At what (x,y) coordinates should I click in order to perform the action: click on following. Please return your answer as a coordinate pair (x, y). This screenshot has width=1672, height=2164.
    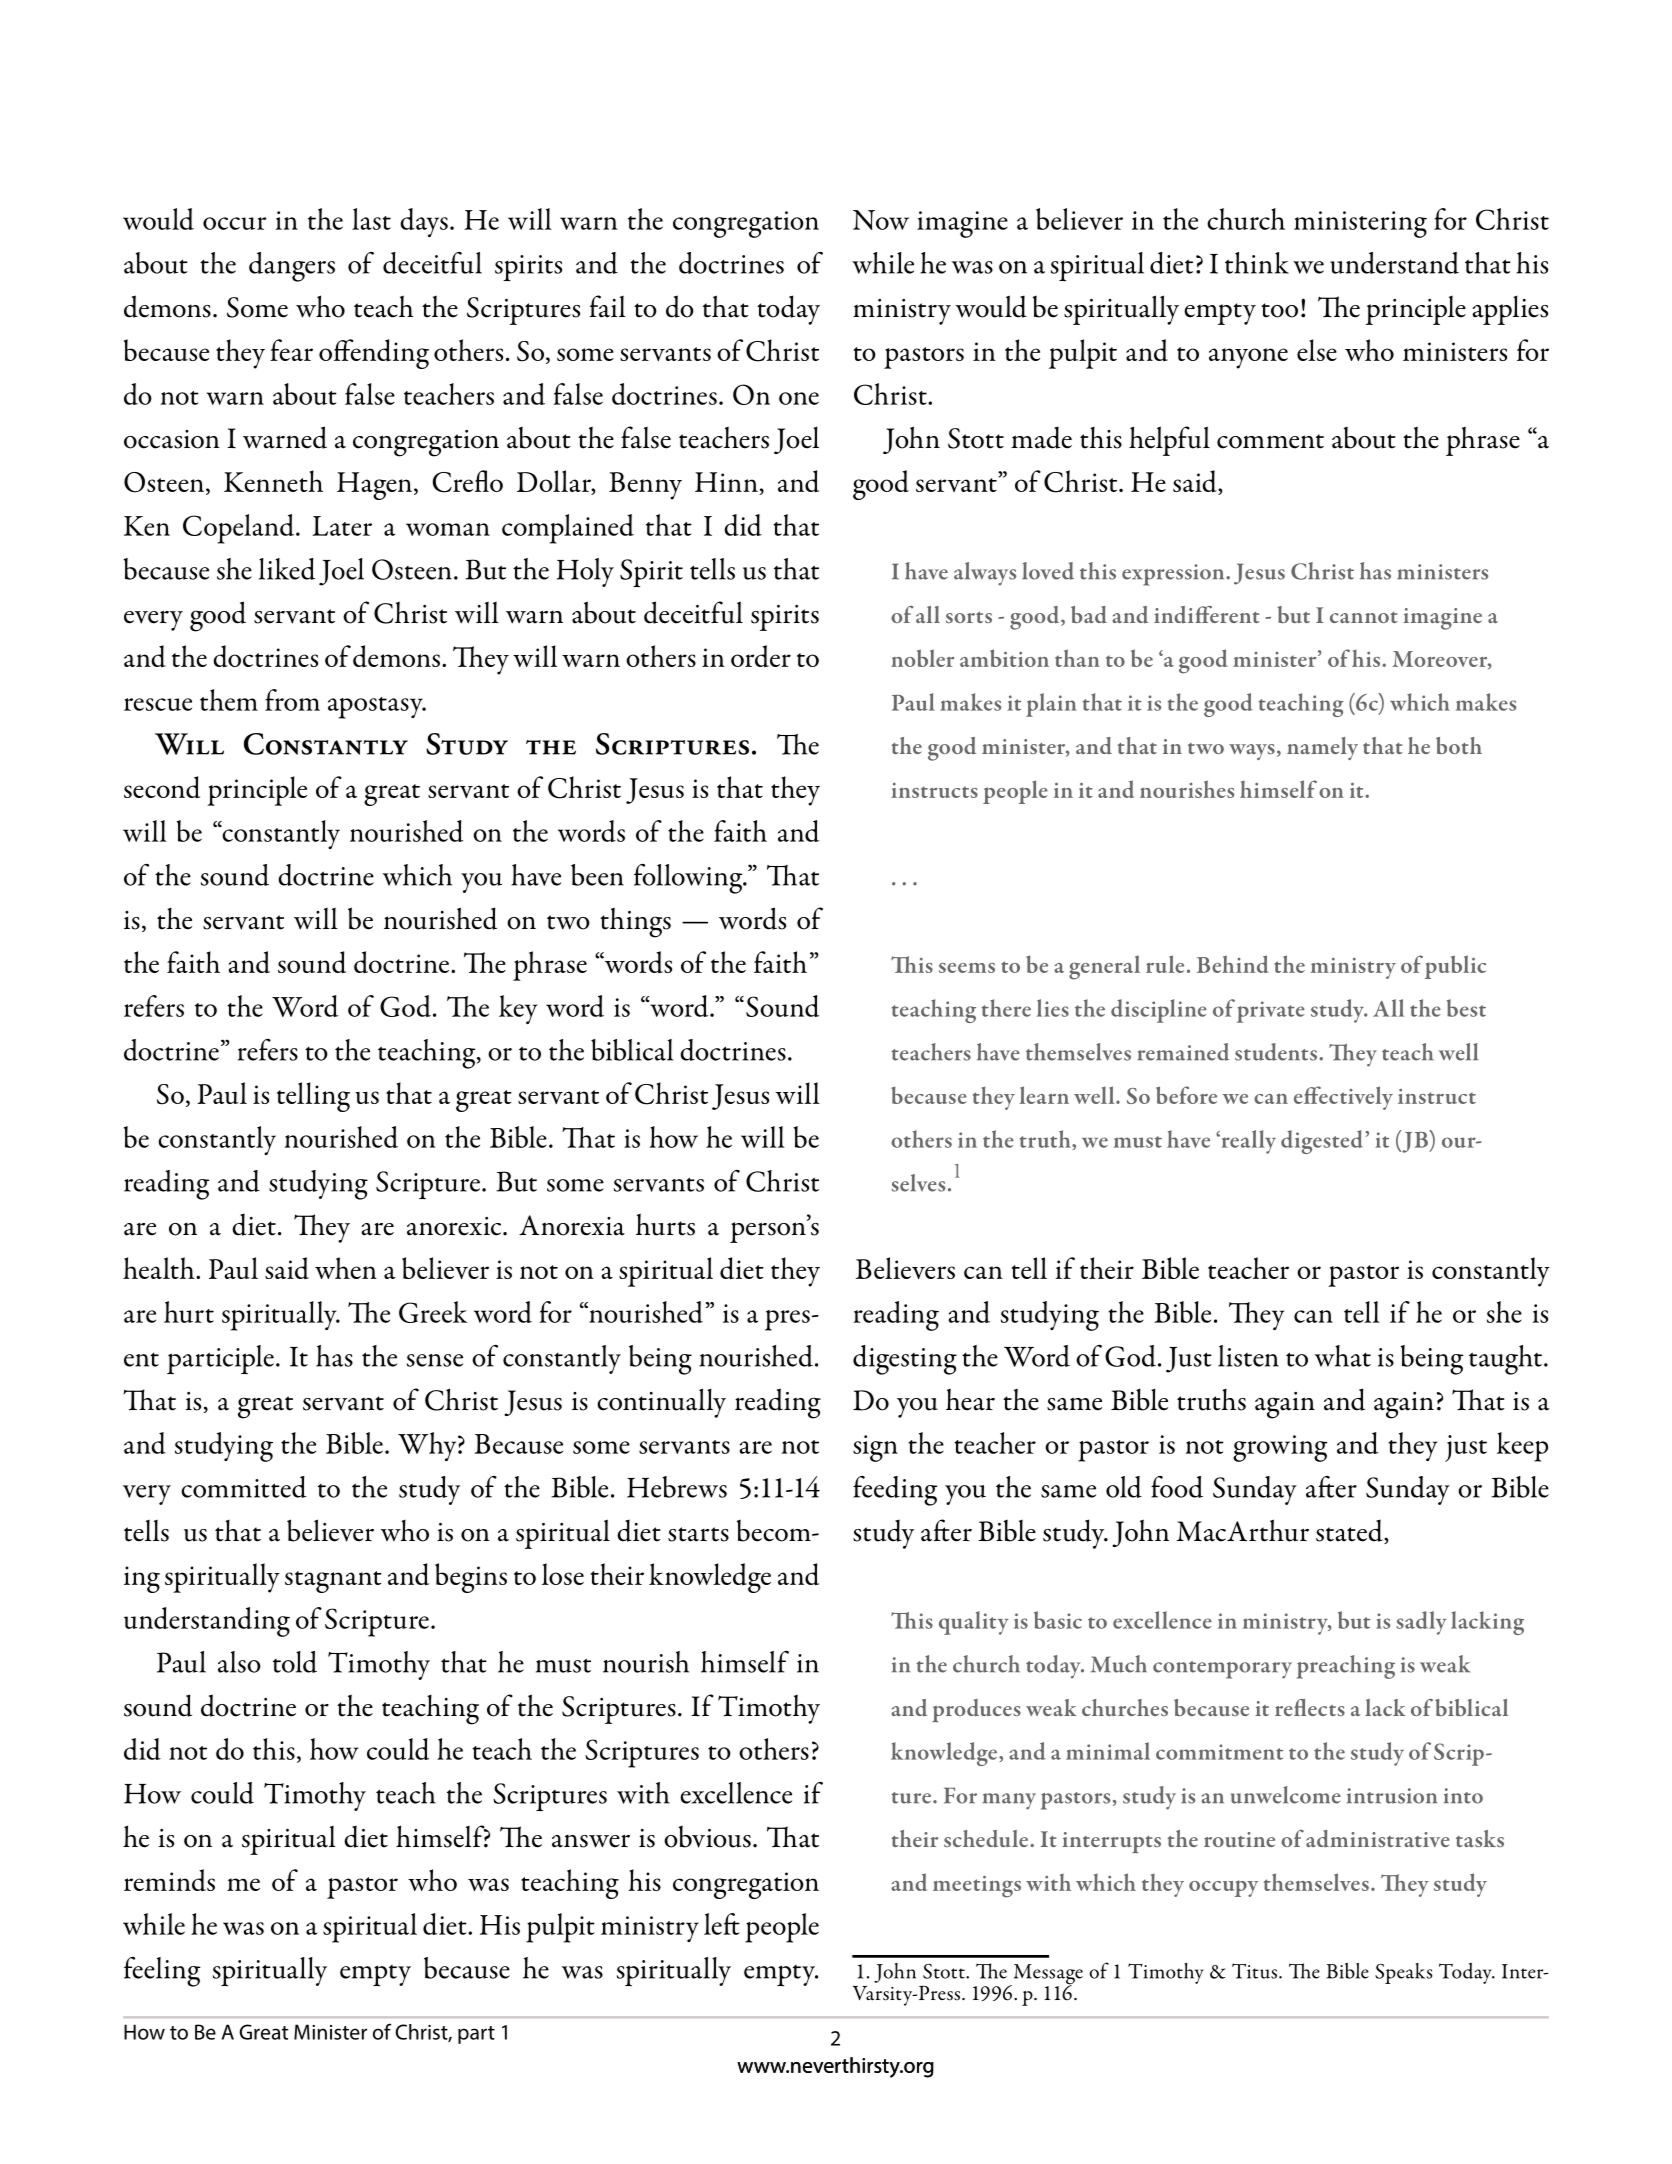
    Looking at the image, I should click on (689, 879).
